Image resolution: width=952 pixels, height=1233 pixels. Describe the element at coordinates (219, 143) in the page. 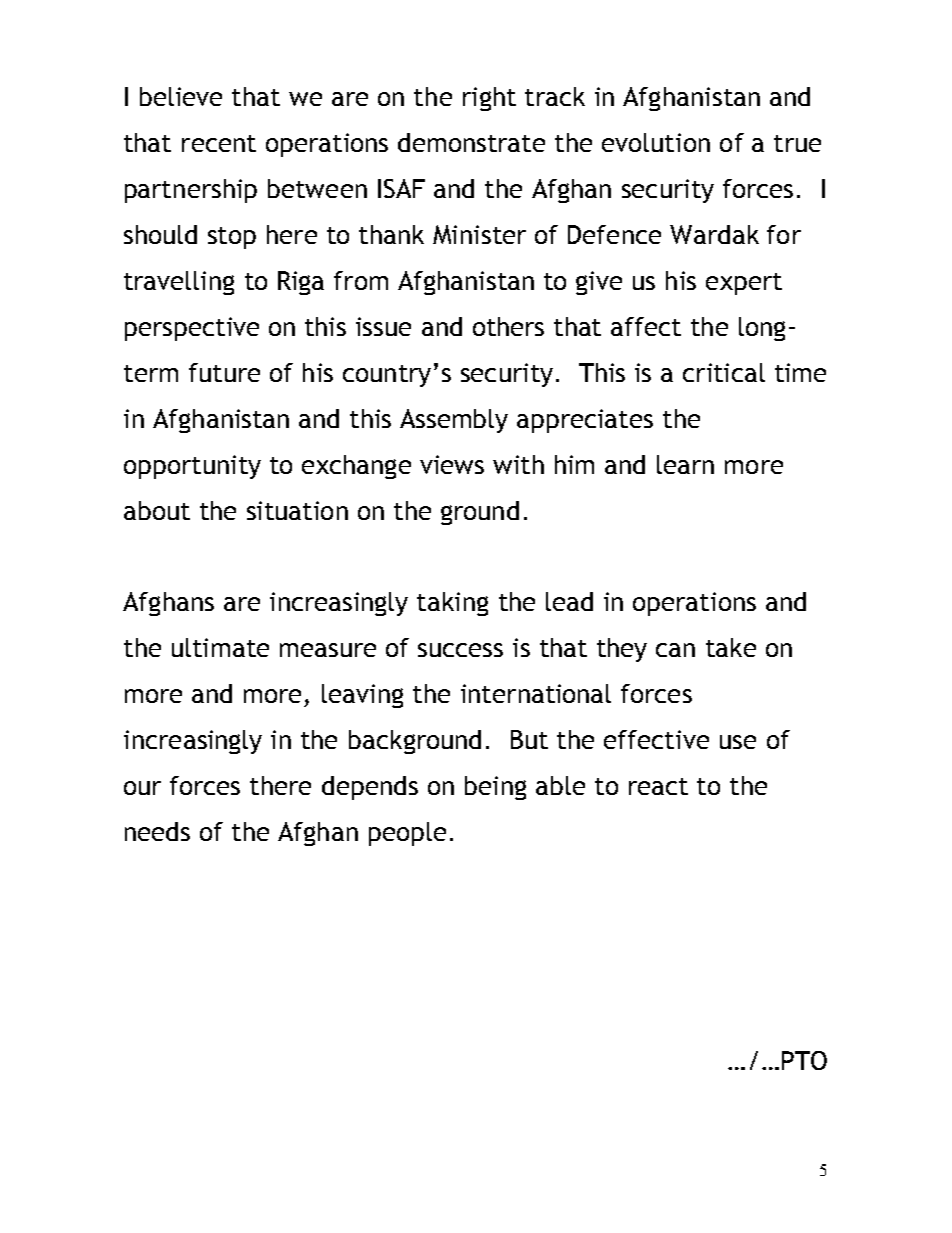

I see `recent` at that location.
